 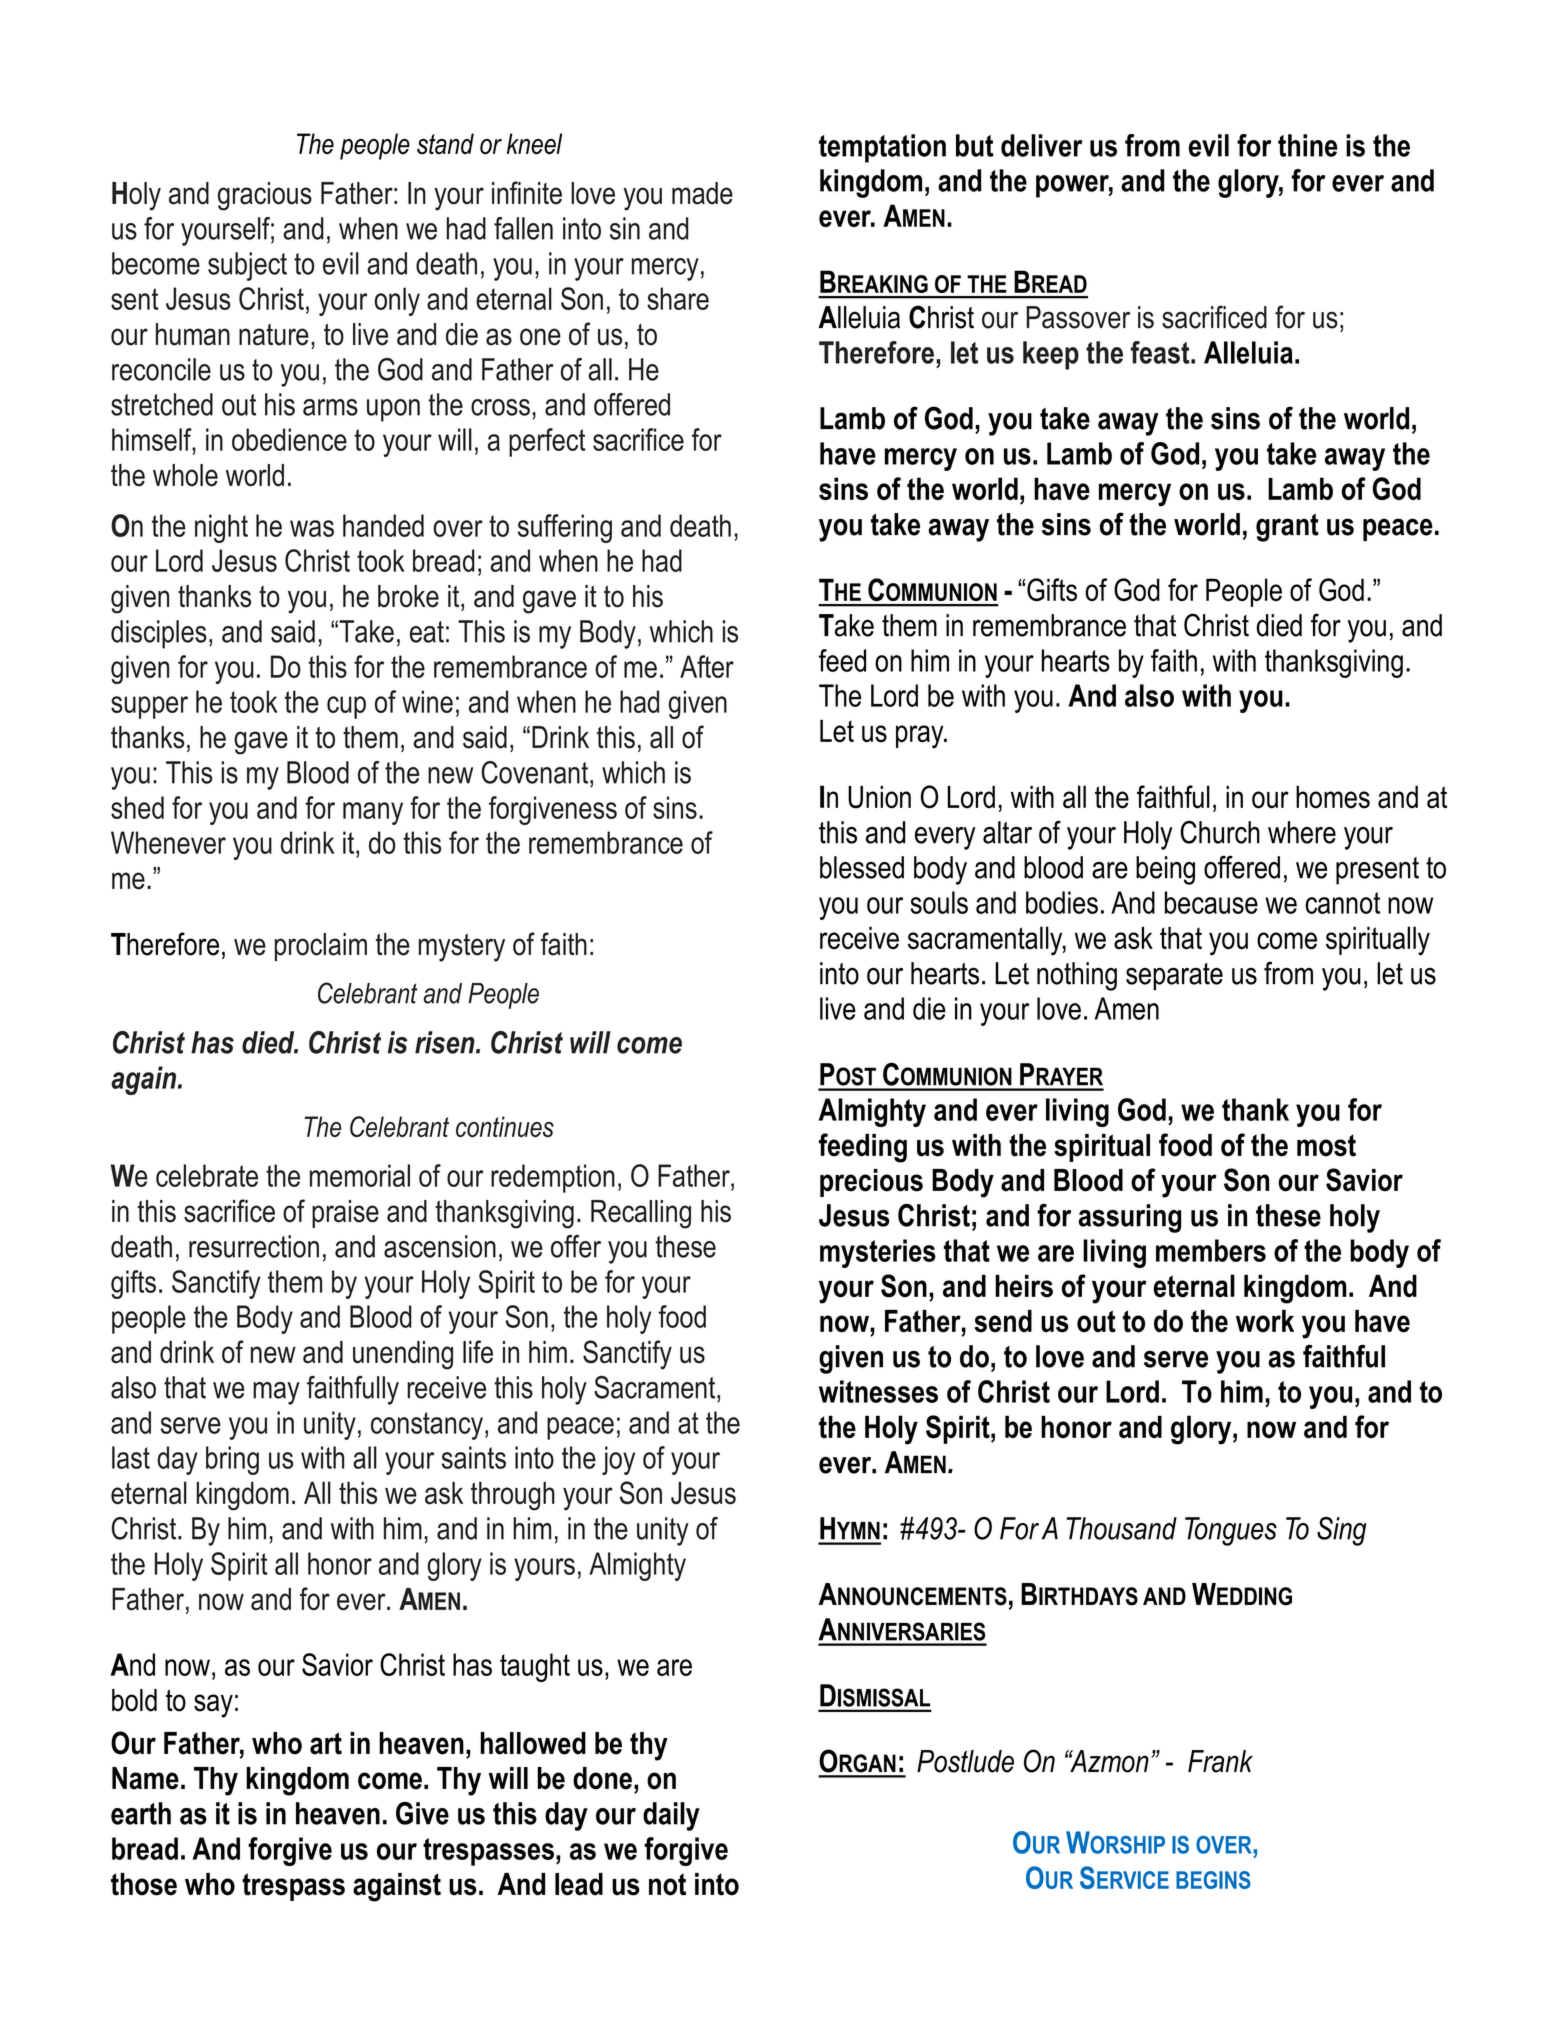 I want to click on thine, so click(x=1308, y=145).
